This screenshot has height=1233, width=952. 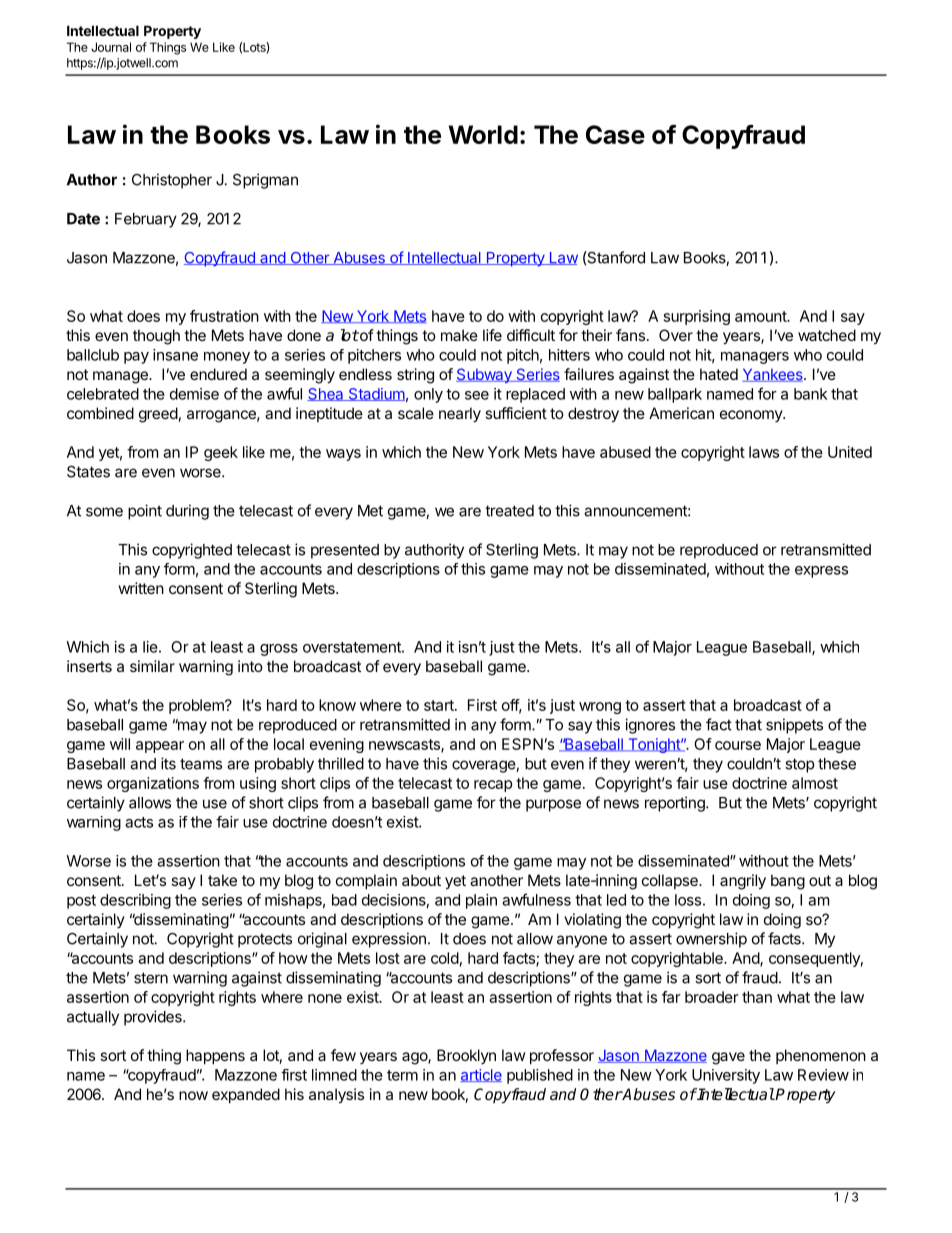 What do you see at coordinates (156, 337) in the screenshot?
I see `though` at bounding box center [156, 337].
